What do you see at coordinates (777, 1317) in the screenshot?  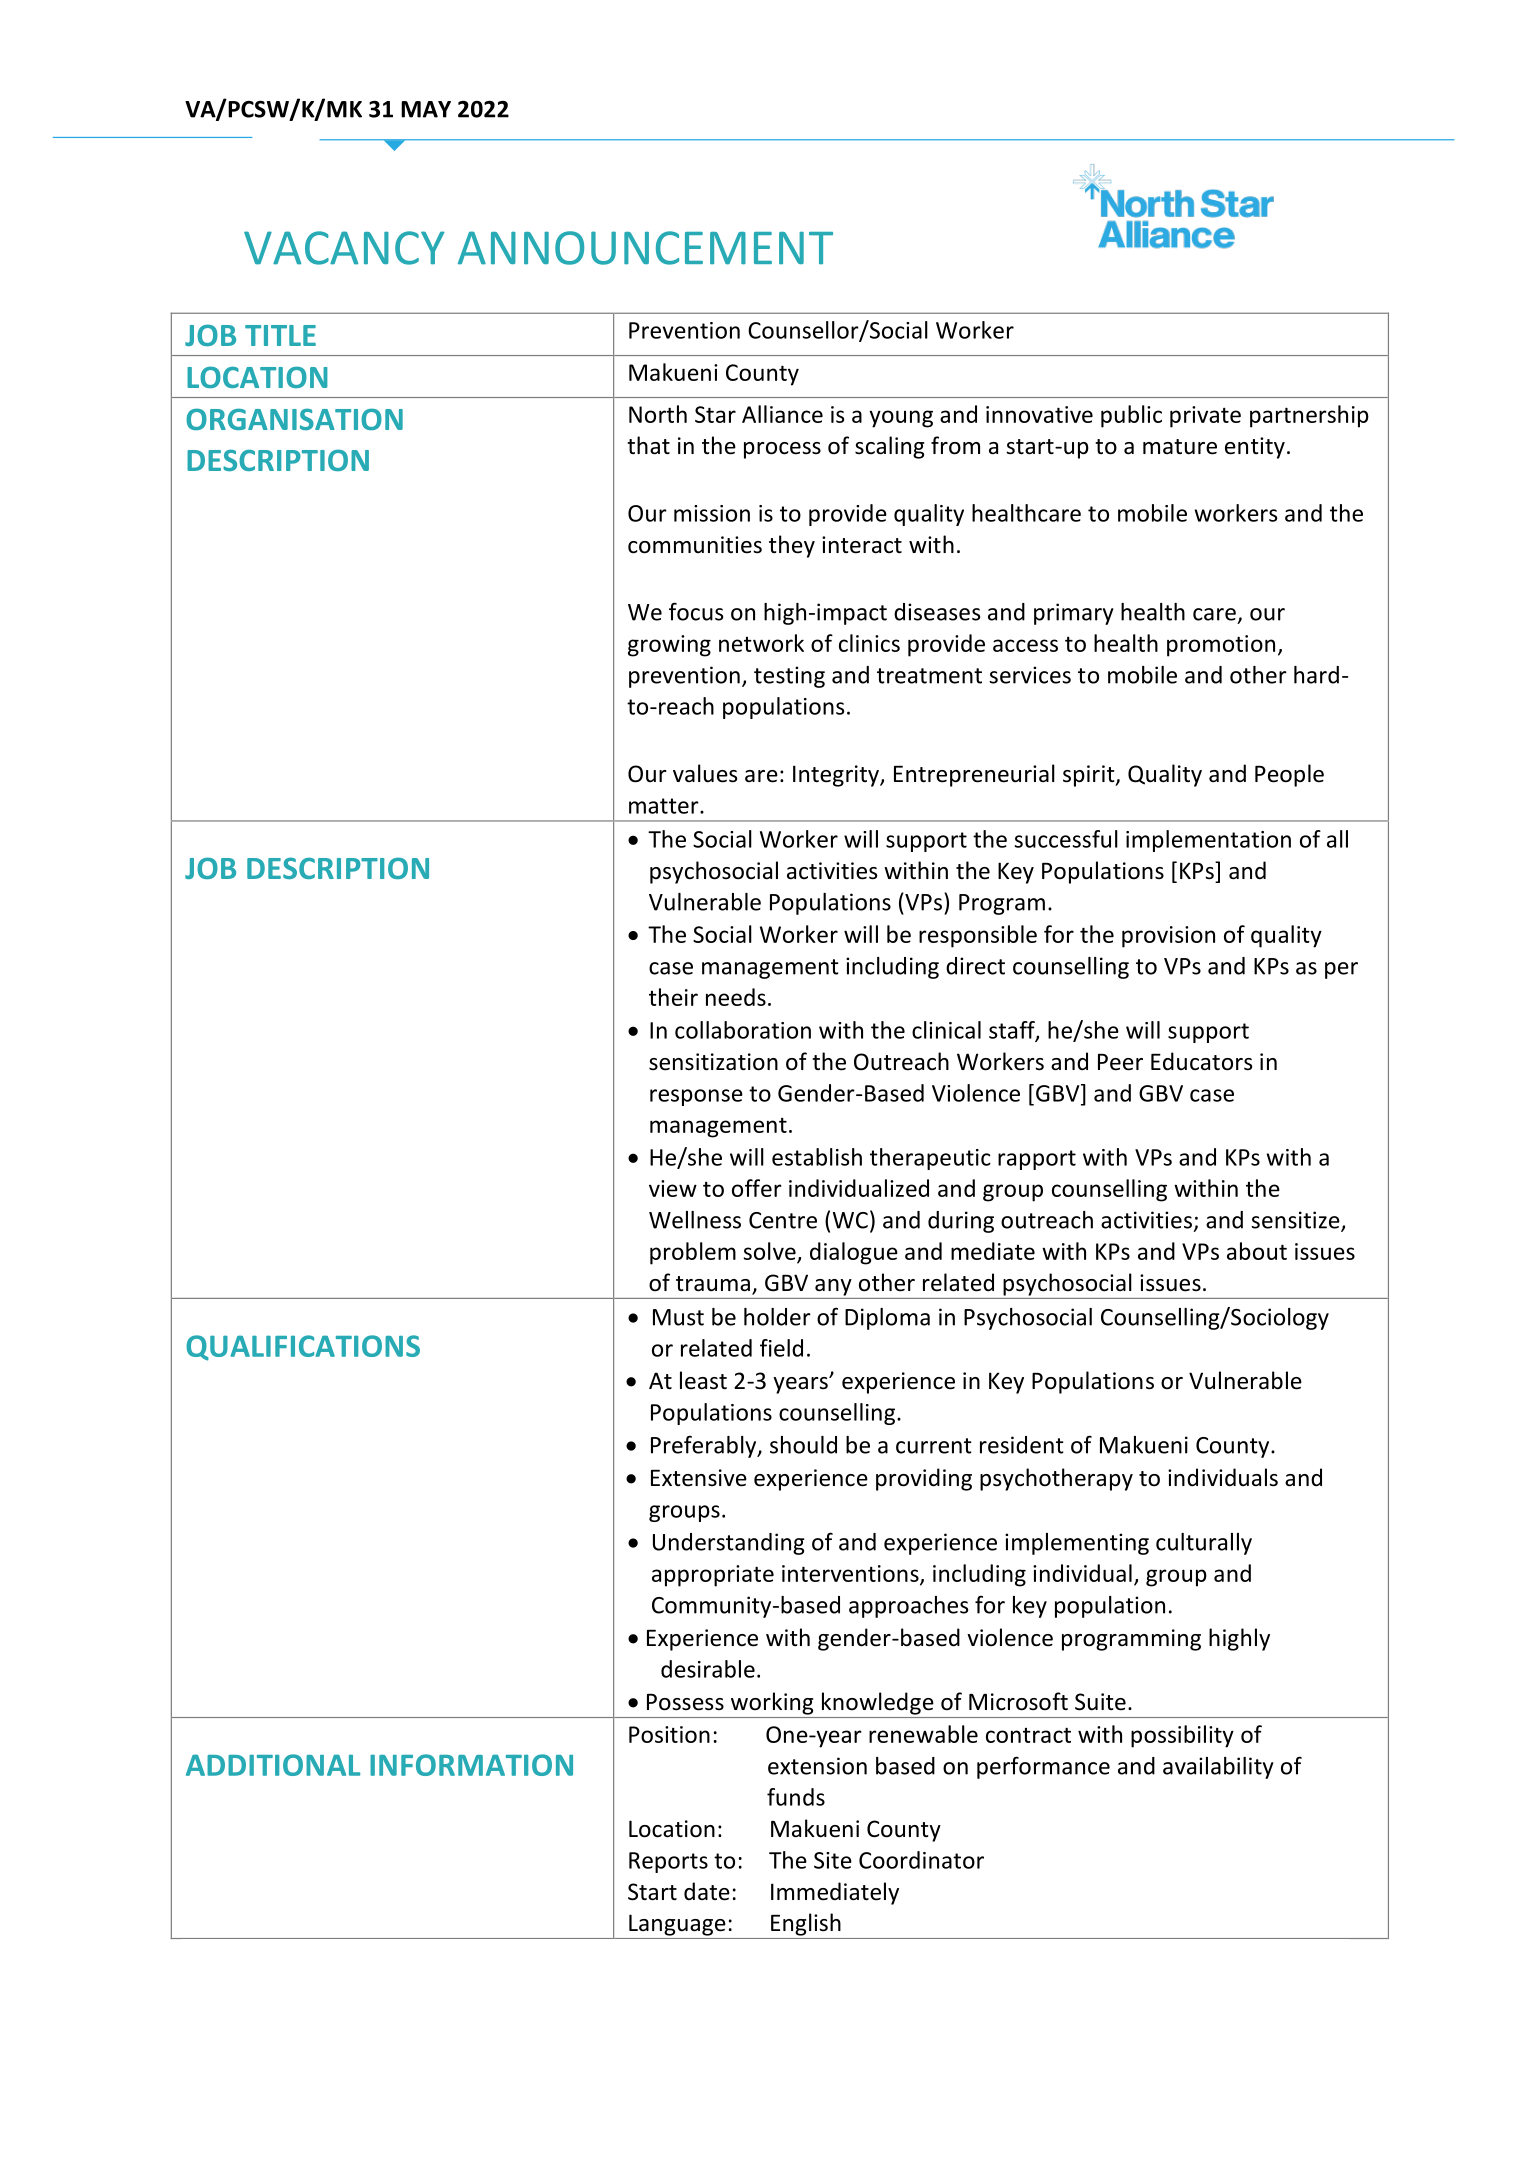 I see `holder` at bounding box center [777, 1317].
